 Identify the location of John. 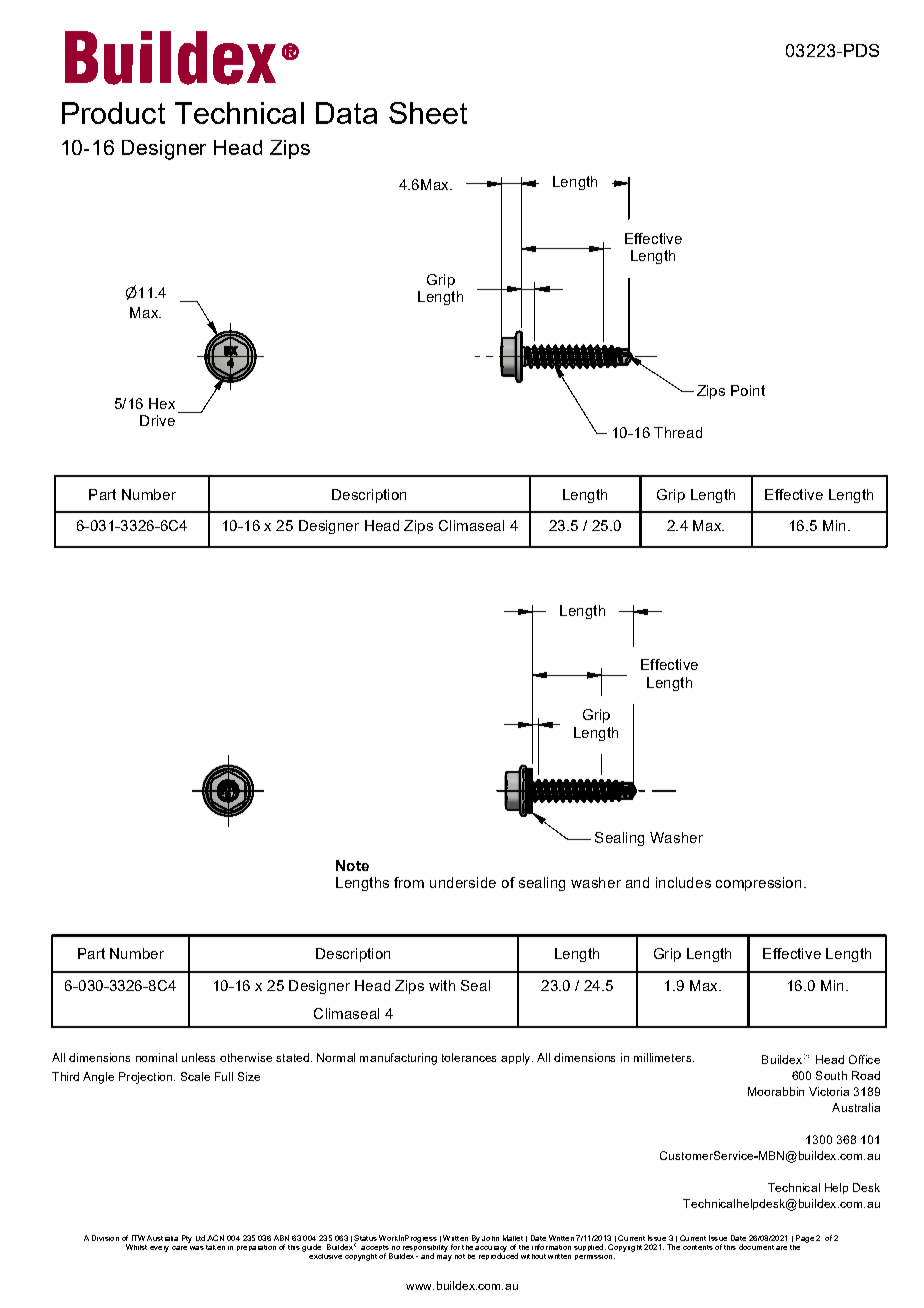
(490, 1238).
